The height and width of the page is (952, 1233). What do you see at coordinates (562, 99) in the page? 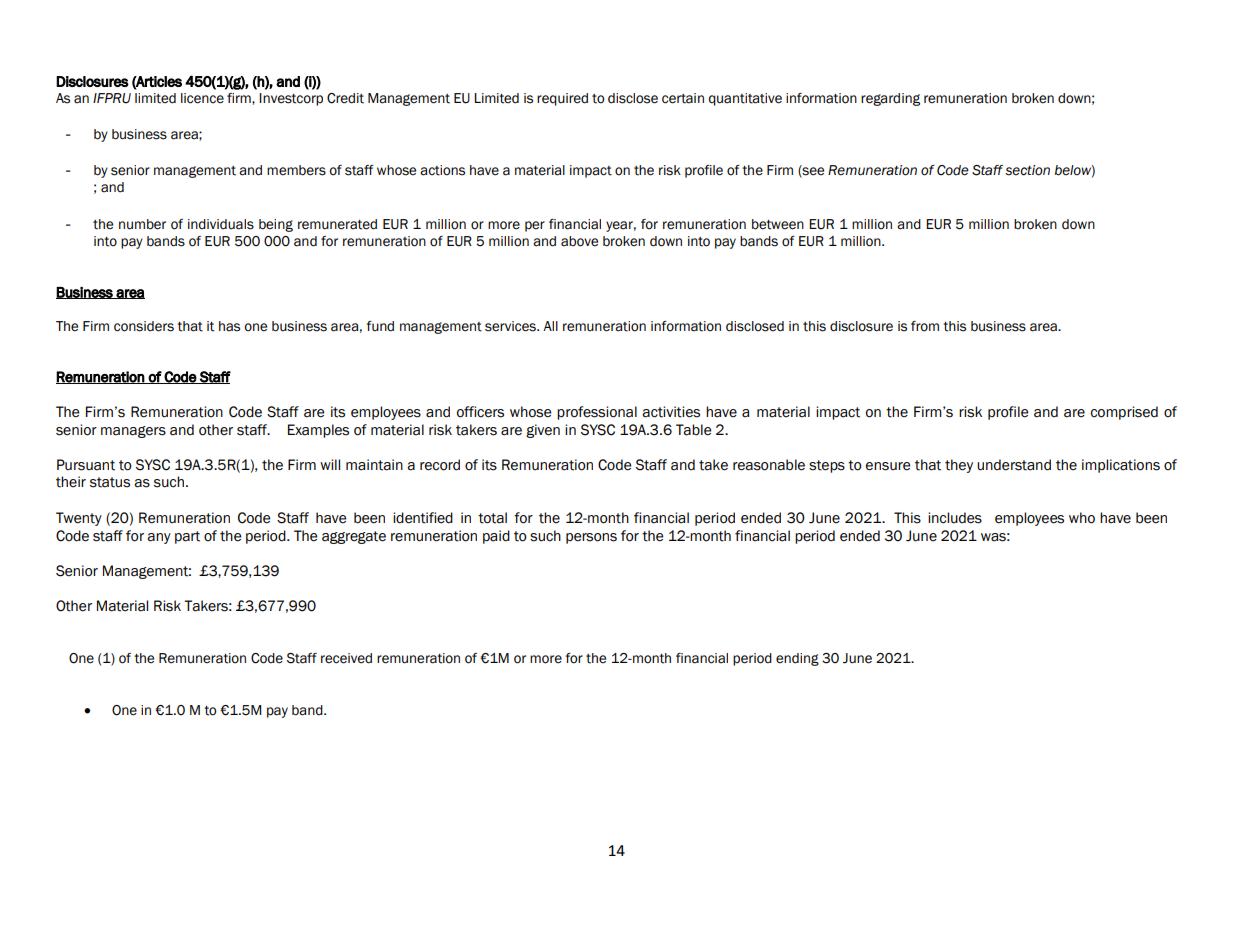
I see `required` at bounding box center [562, 99].
